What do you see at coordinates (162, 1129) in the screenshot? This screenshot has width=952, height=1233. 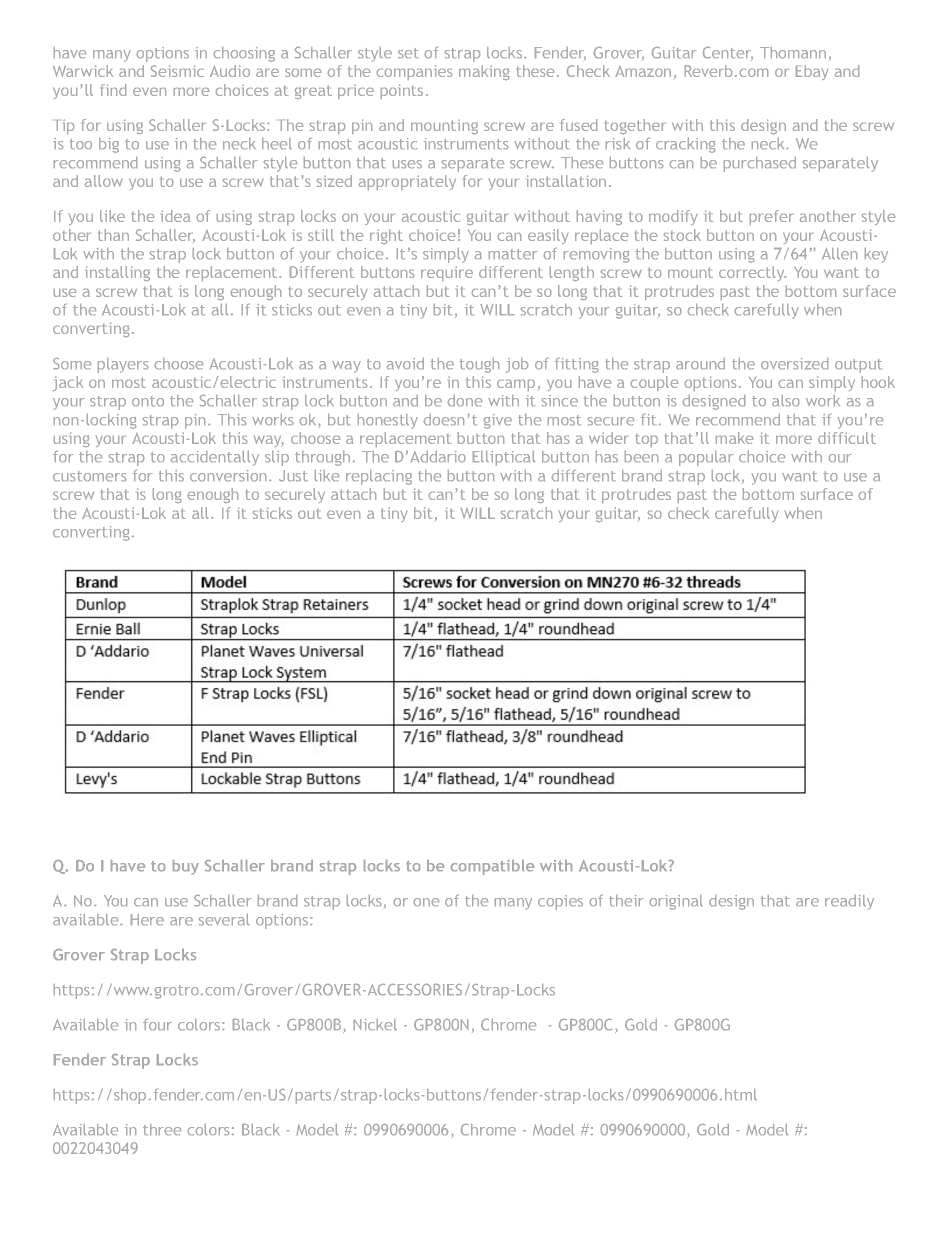 I see `three` at bounding box center [162, 1129].
